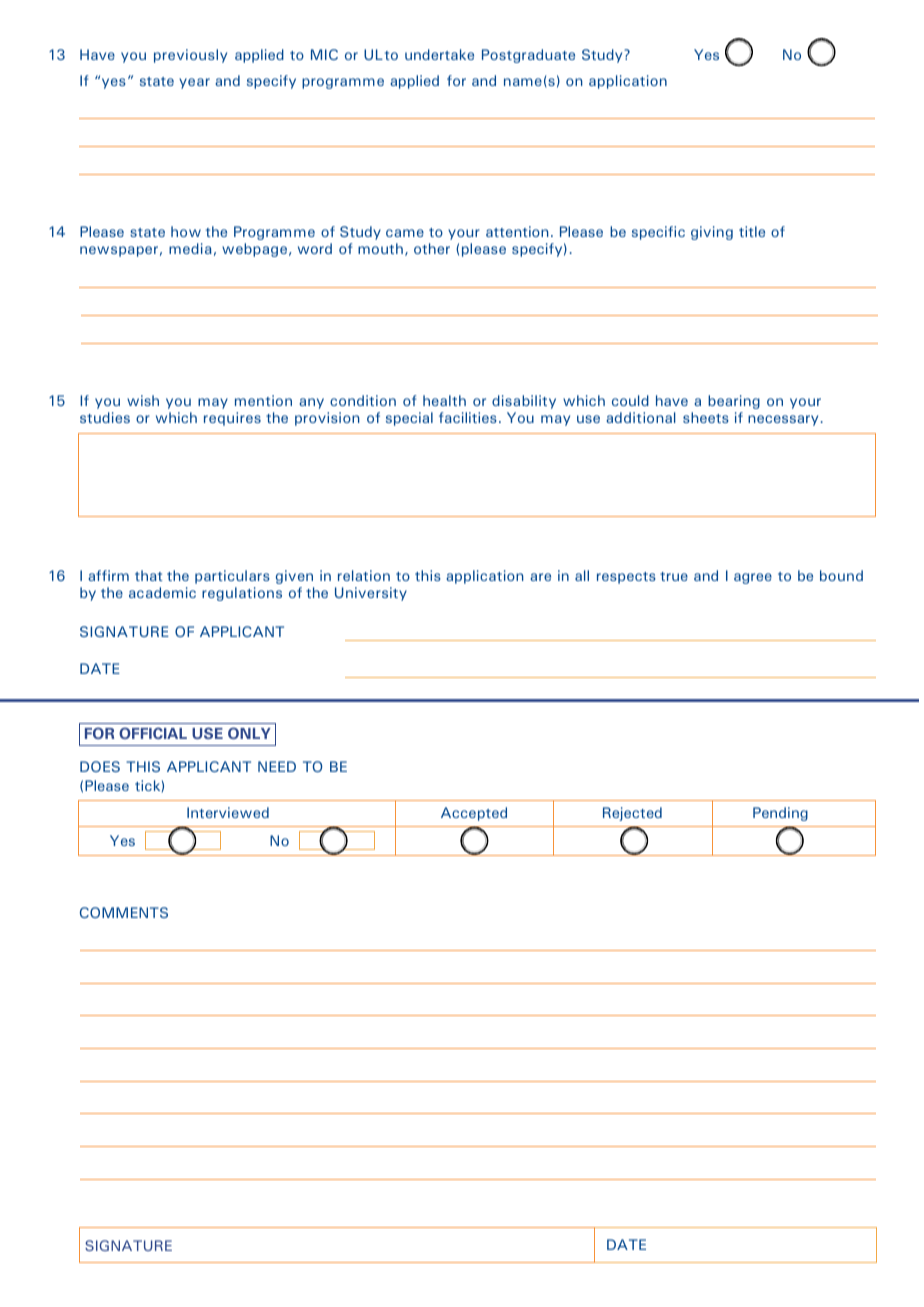 This document has height=1307, width=924. I want to click on bearing, so click(734, 402).
